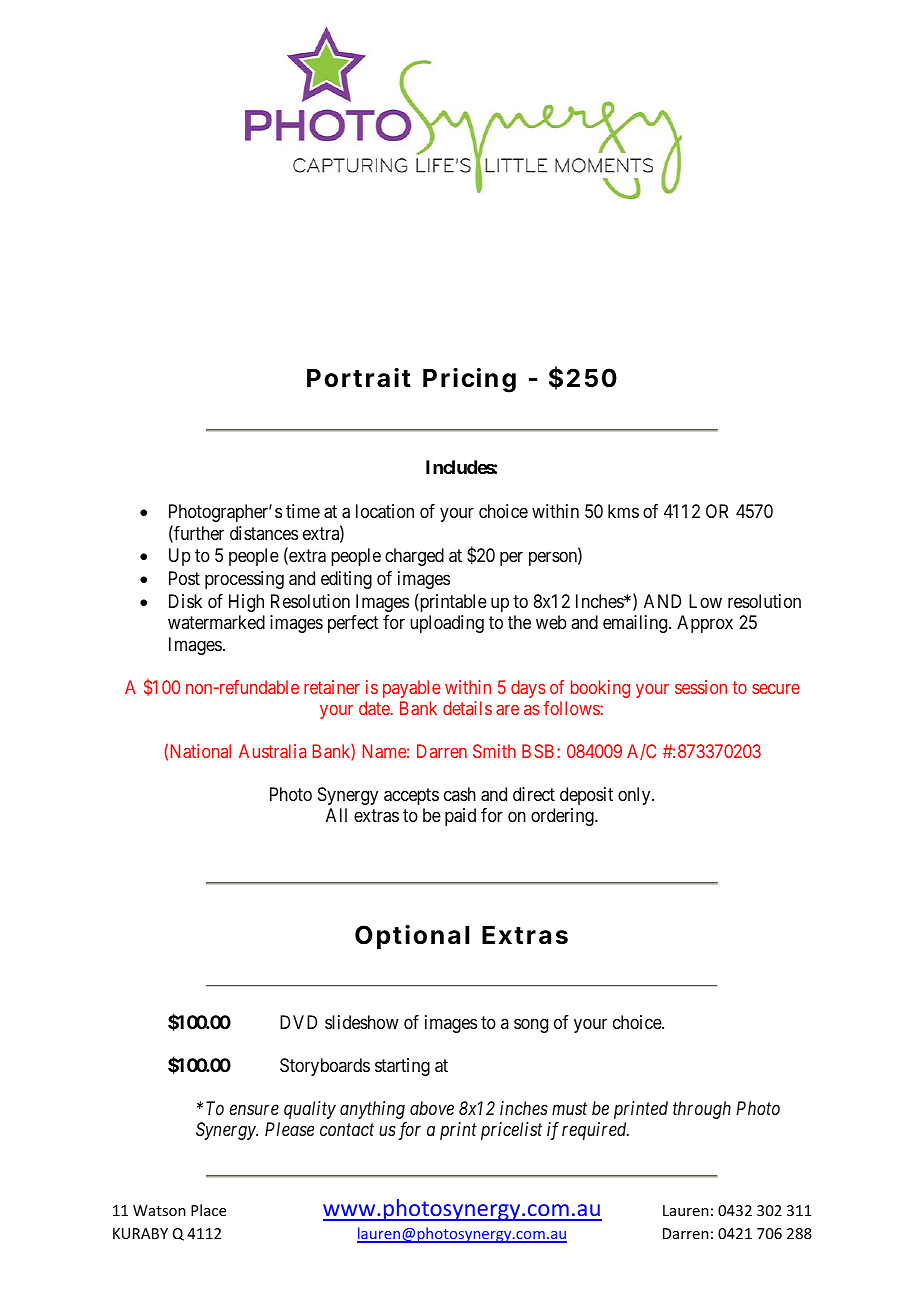  Describe the element at coordinates (272, 751) in the page. I see `Australia` at that location.
